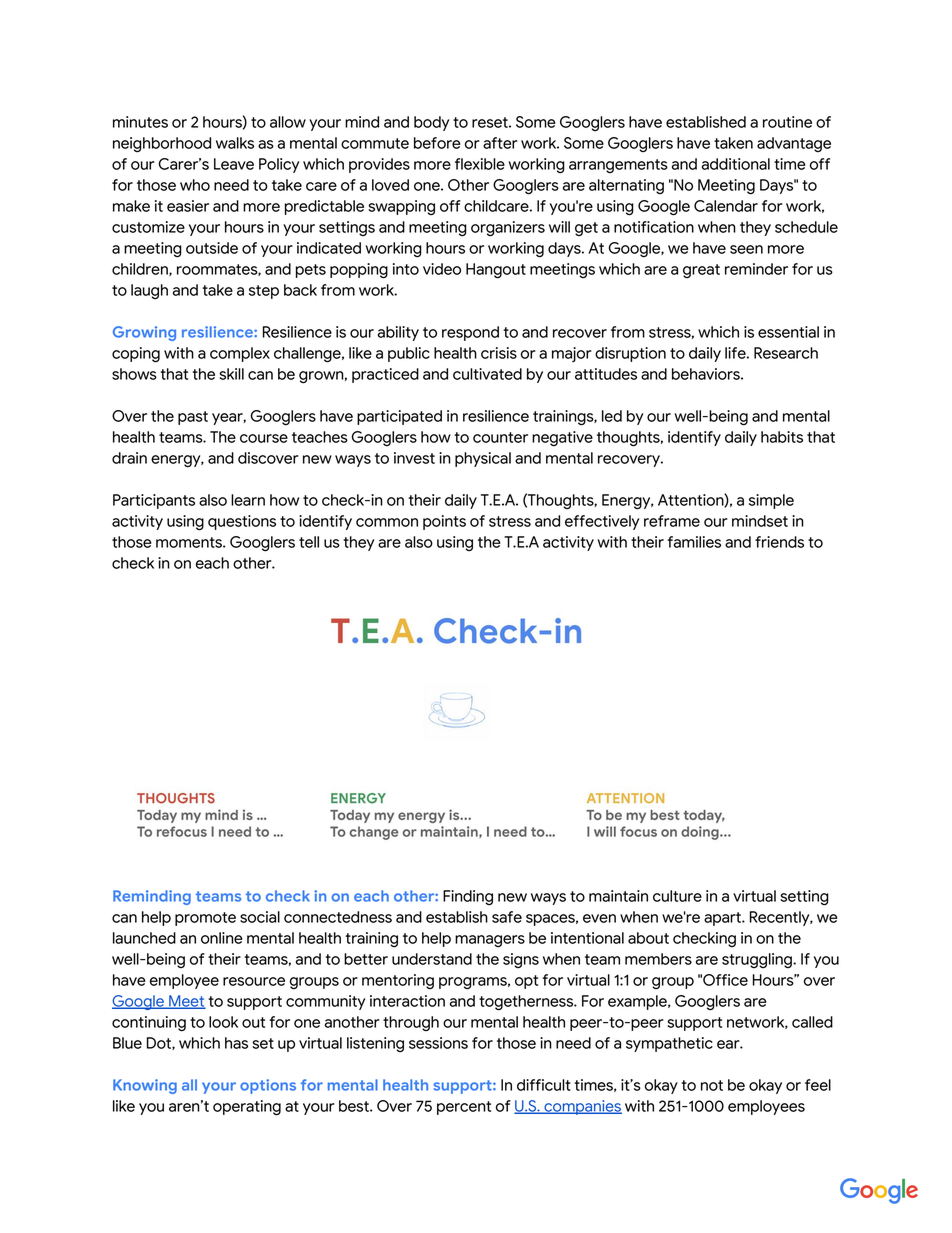 The image size is (952, 1233). I want to click on percent, so click(464, 1108).
